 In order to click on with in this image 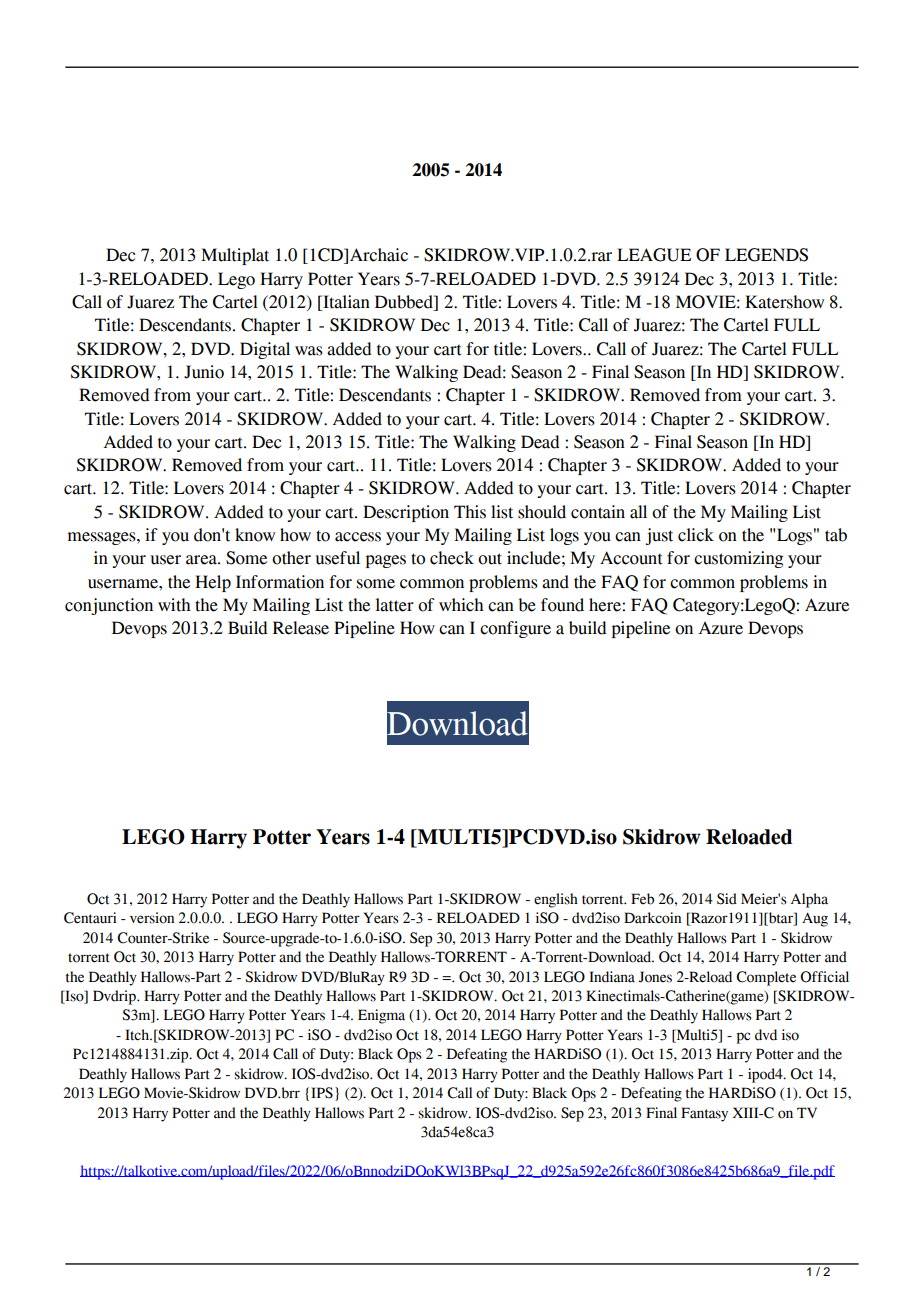, I will do `click(174, 605)`.
